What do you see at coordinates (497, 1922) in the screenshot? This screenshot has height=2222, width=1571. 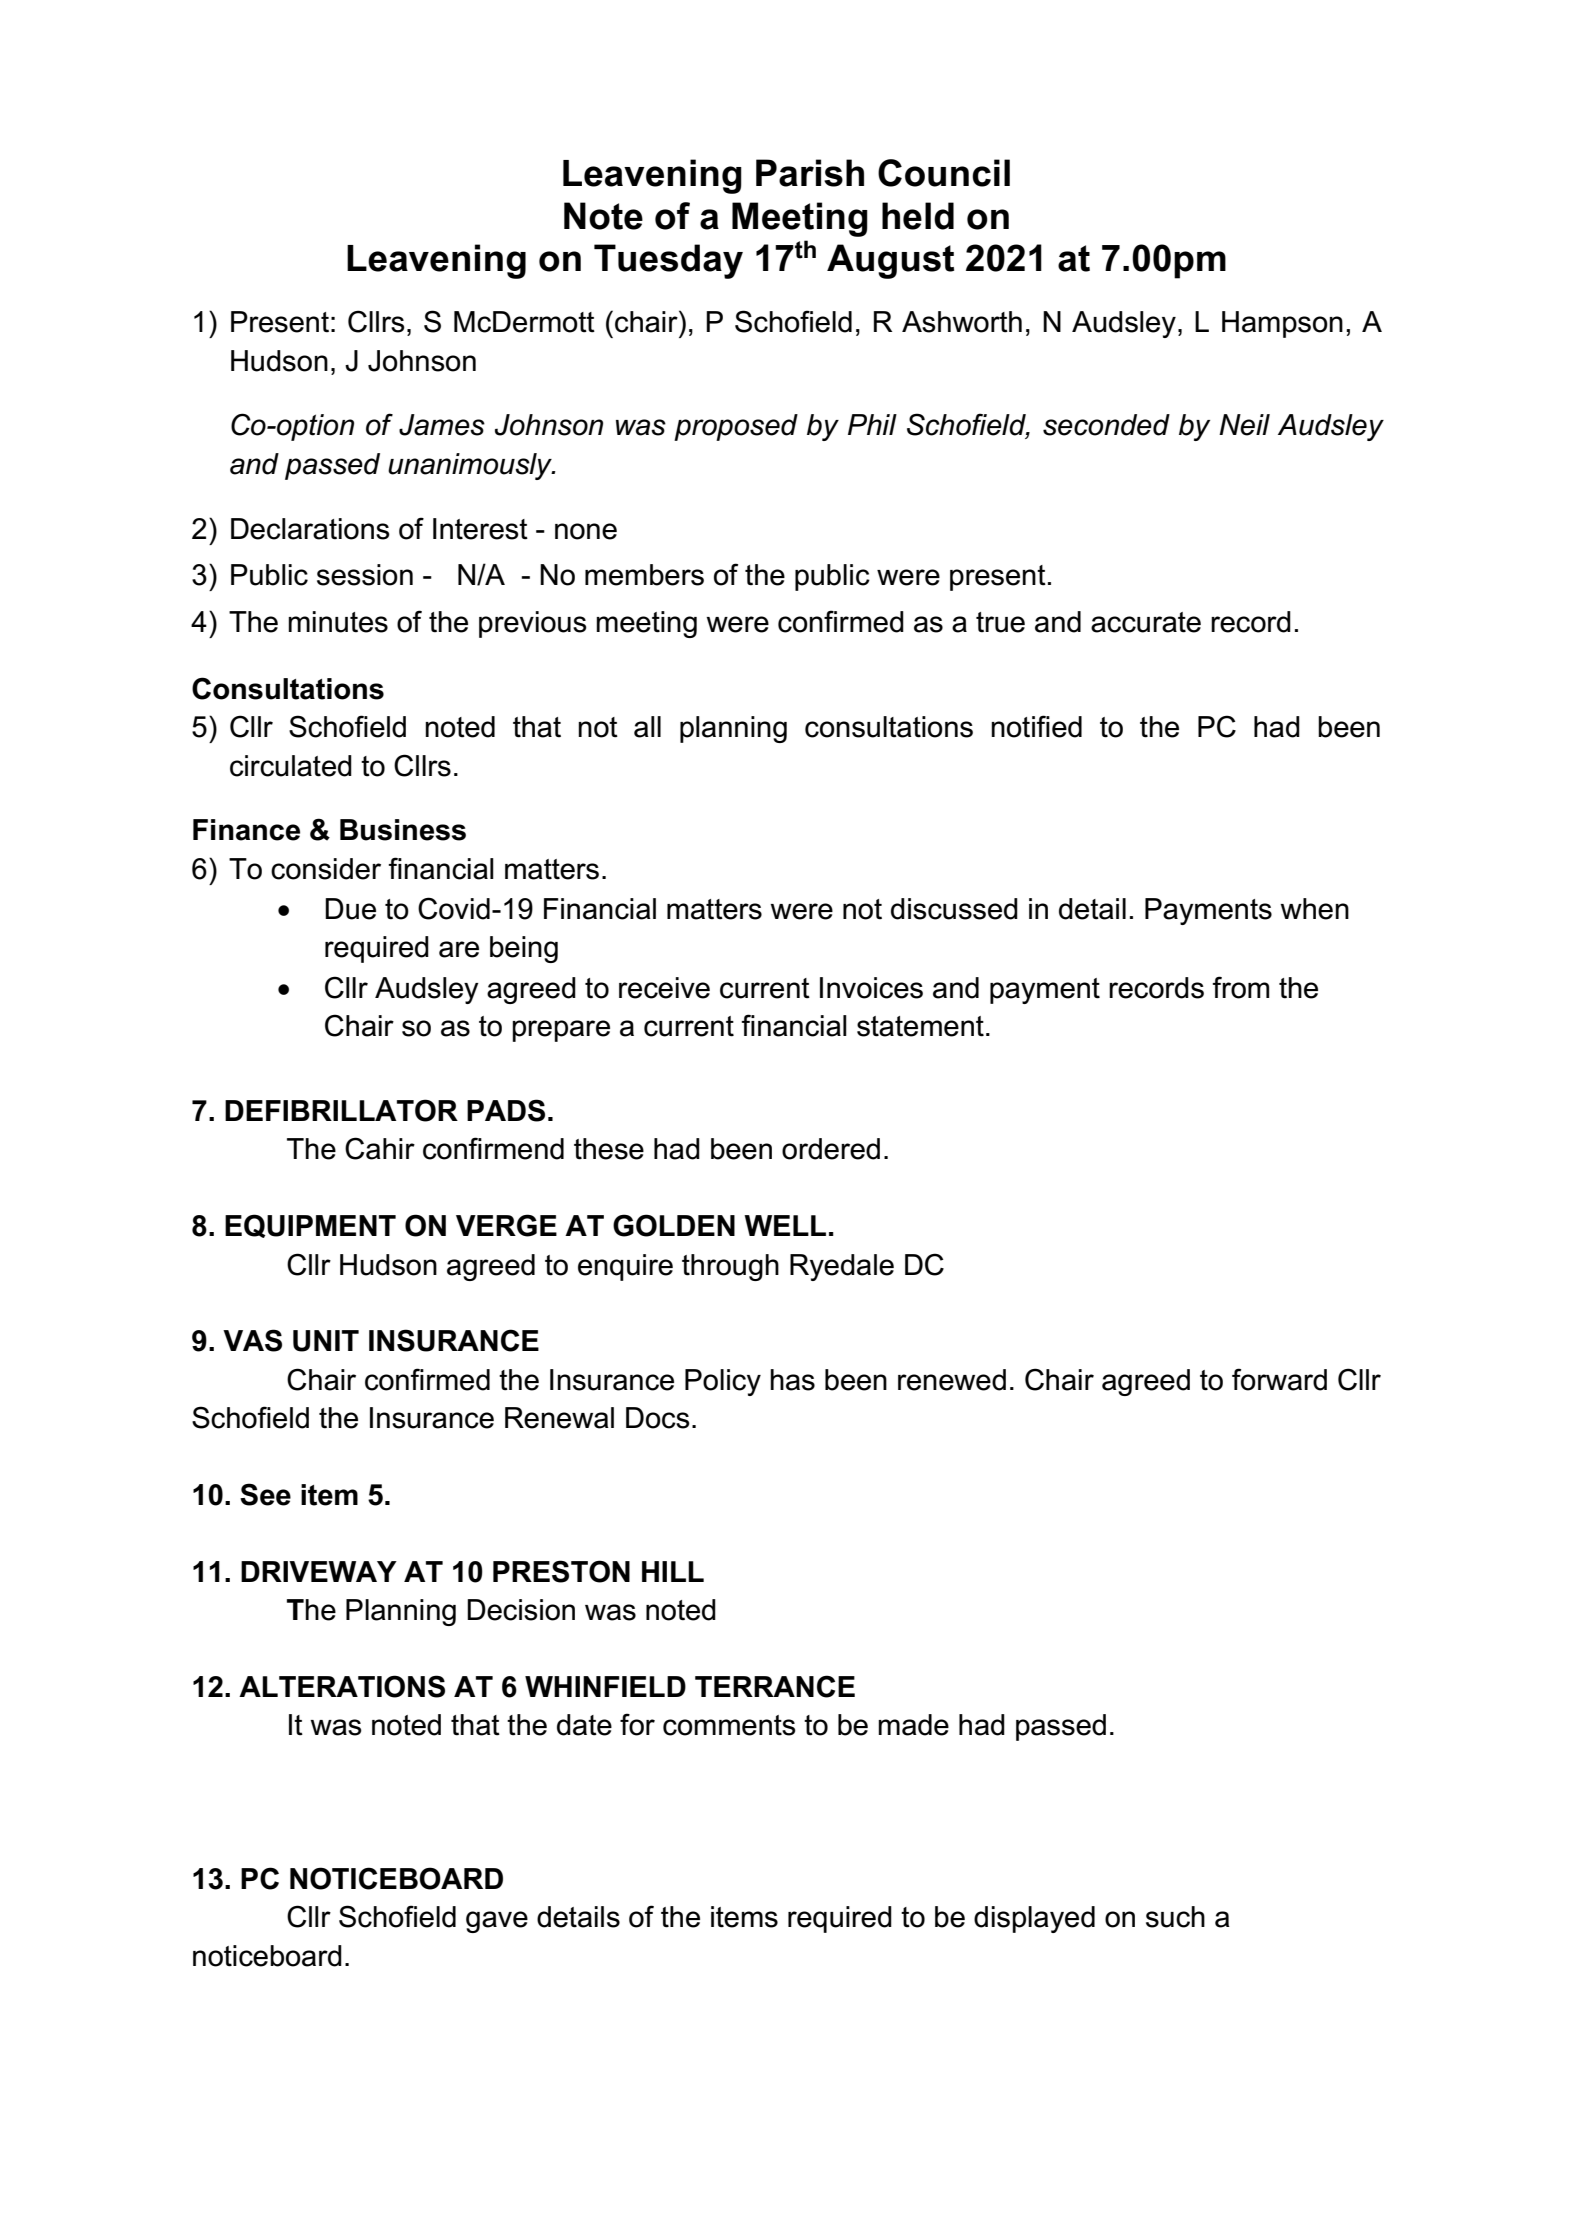 I see `gave` at bounding box center [497, 1922].
